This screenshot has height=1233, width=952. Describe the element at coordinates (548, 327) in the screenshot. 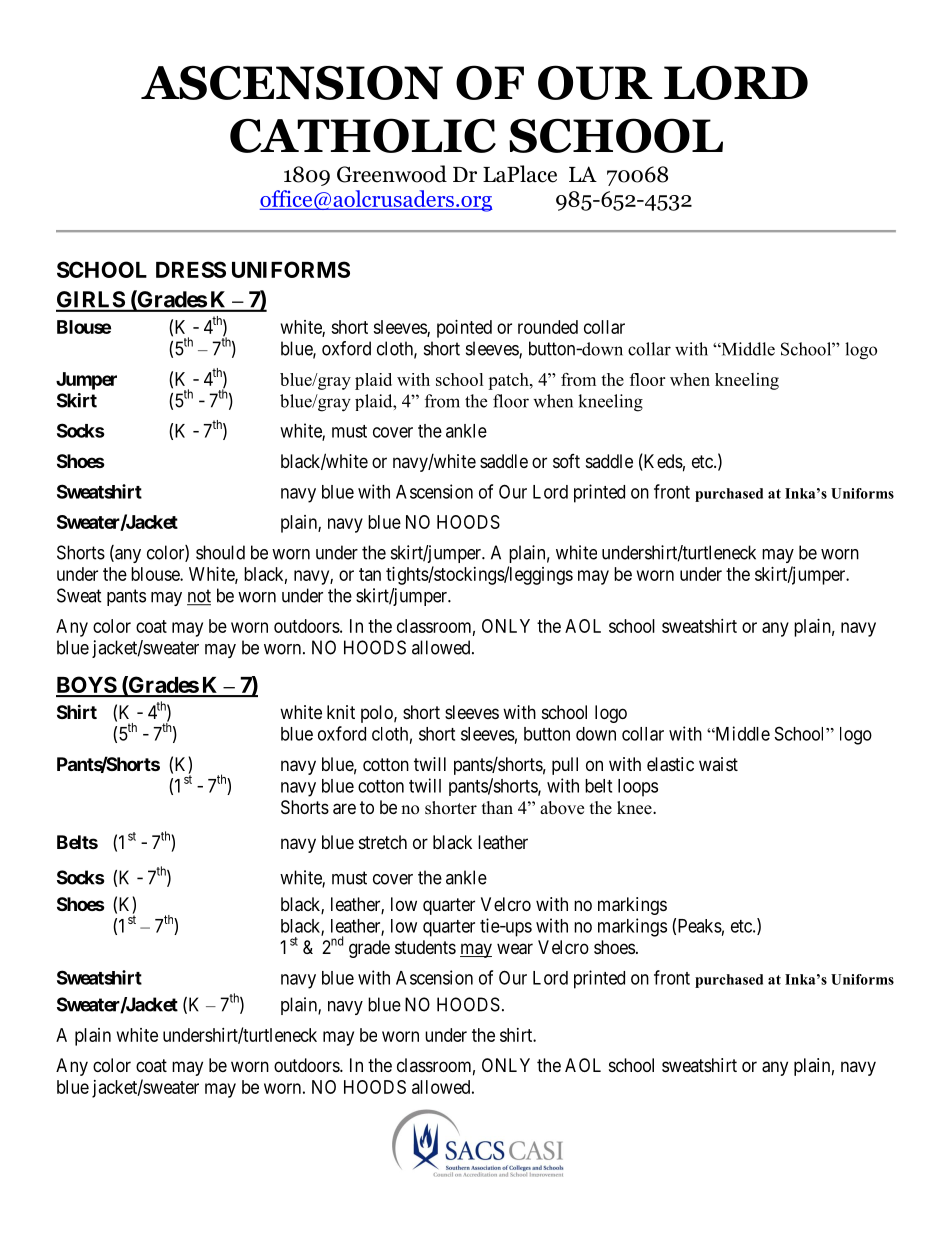

I see `rounded` at that location.
